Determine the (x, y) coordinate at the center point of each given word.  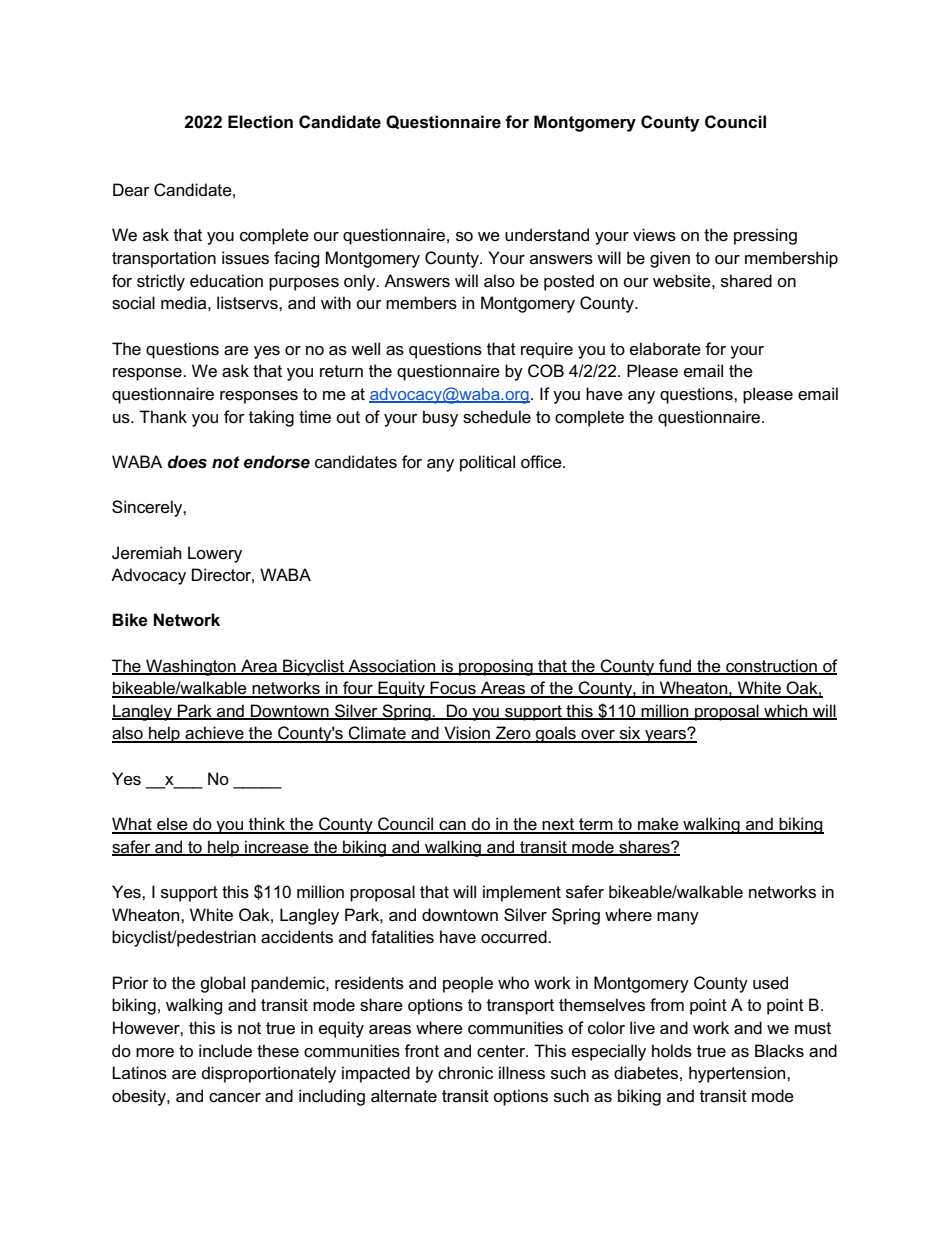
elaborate (665, 349)
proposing (496, 667)
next (559, 825)
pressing (765, 236)
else (172, 825)
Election (260, 122)
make (658, 825)
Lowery (215, 554)
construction (771, 666)
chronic (465, 1073)
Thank (163, 416)
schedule (497, 417)
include (225, 1051)
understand (547, 235)
